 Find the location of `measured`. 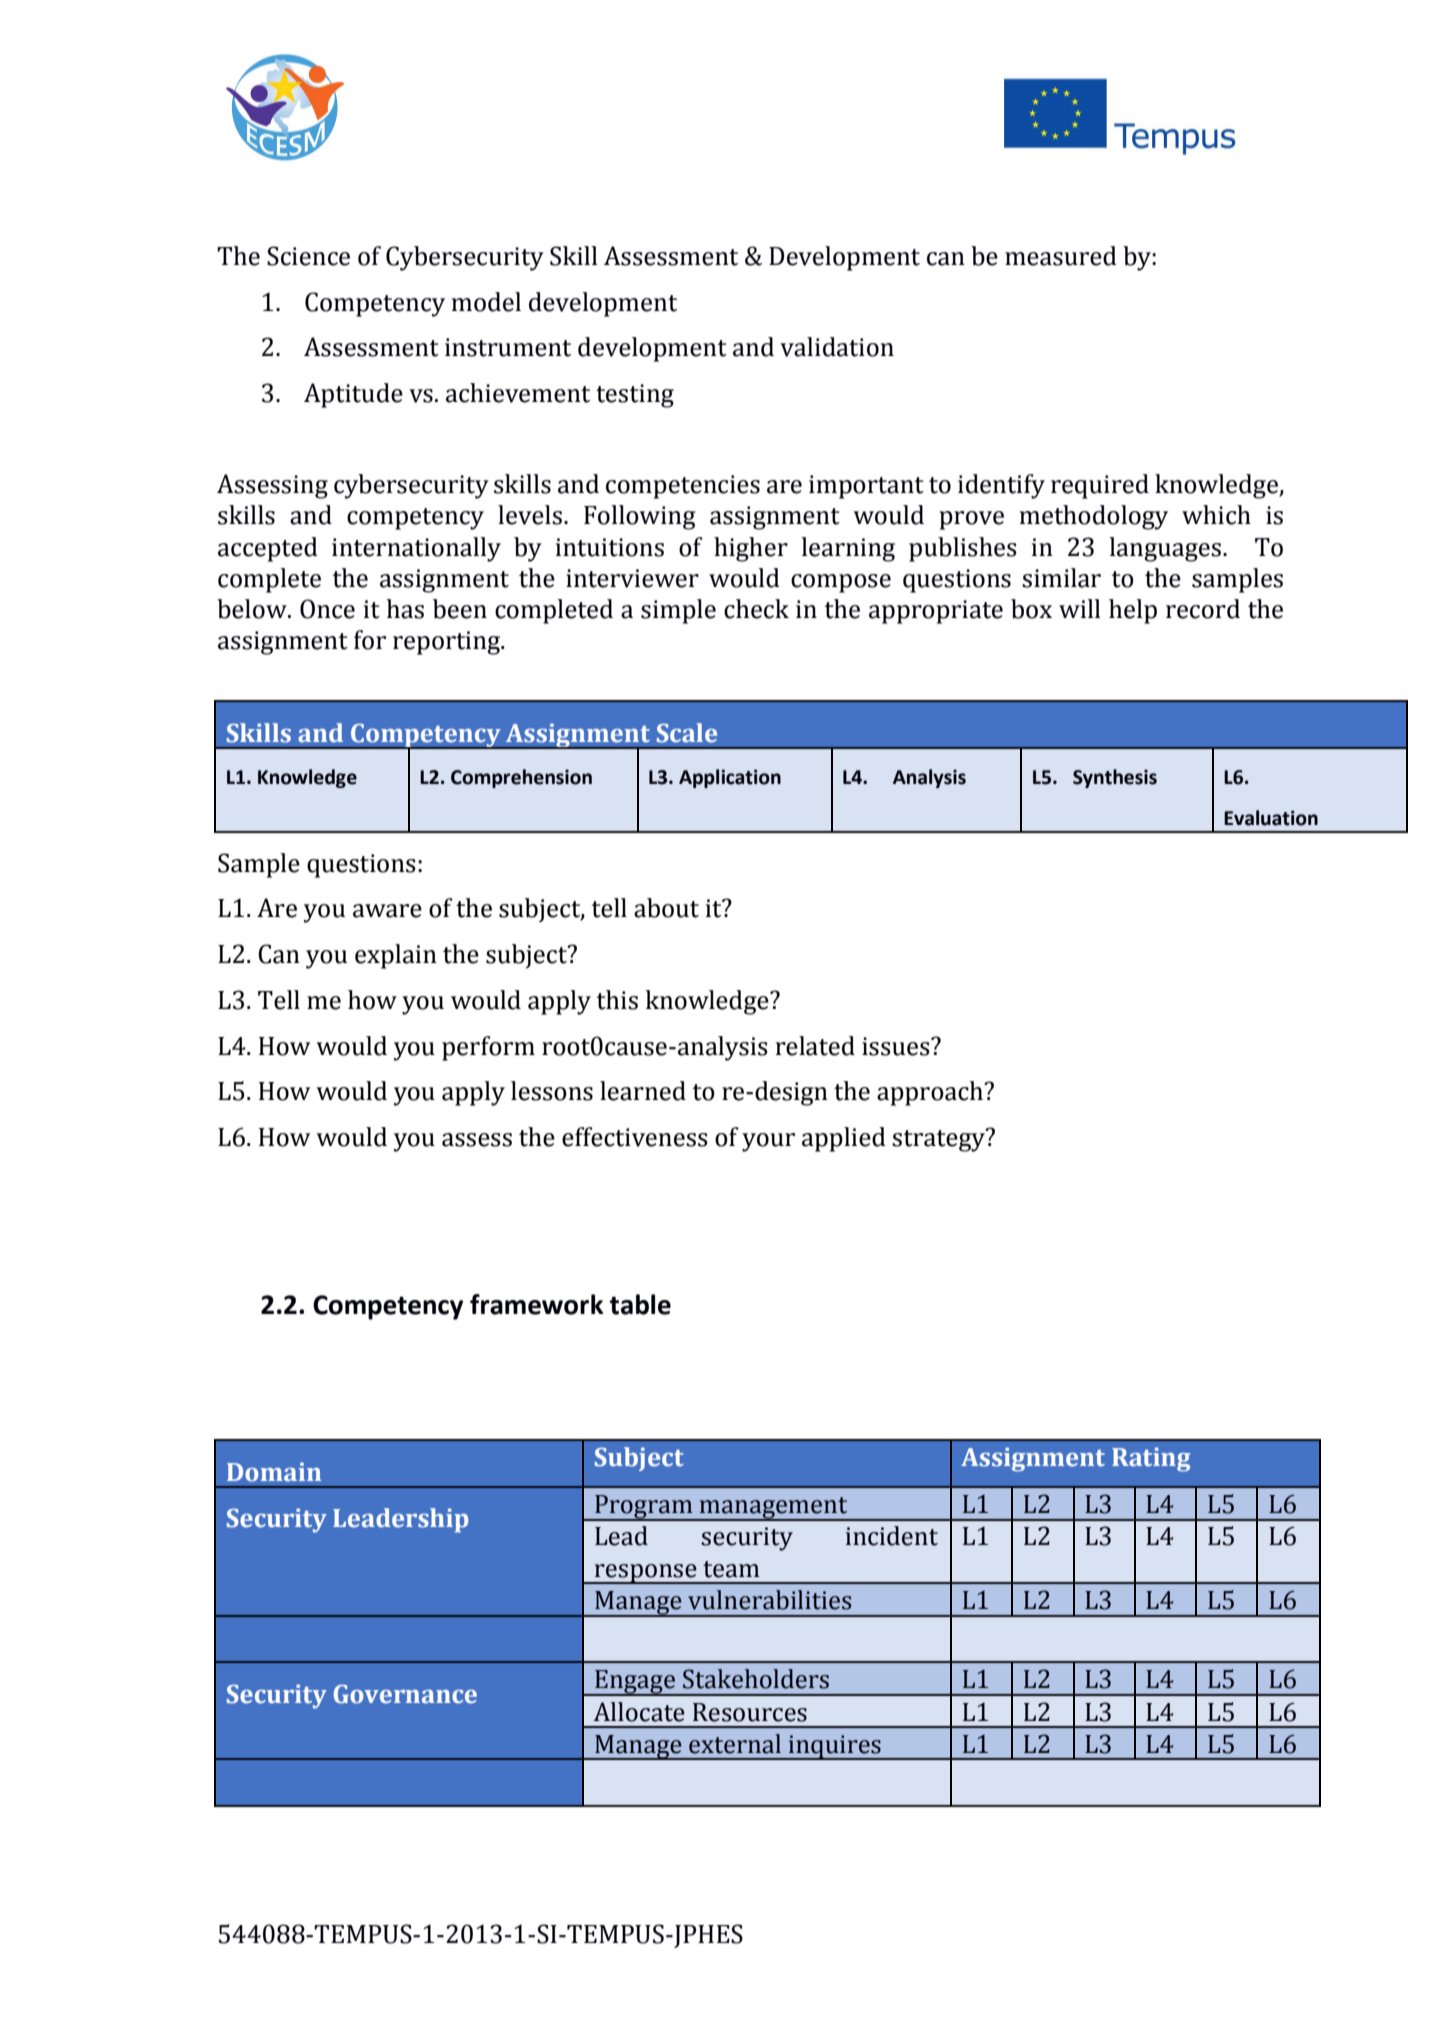

measured is located at coordinates (1061, 256).
